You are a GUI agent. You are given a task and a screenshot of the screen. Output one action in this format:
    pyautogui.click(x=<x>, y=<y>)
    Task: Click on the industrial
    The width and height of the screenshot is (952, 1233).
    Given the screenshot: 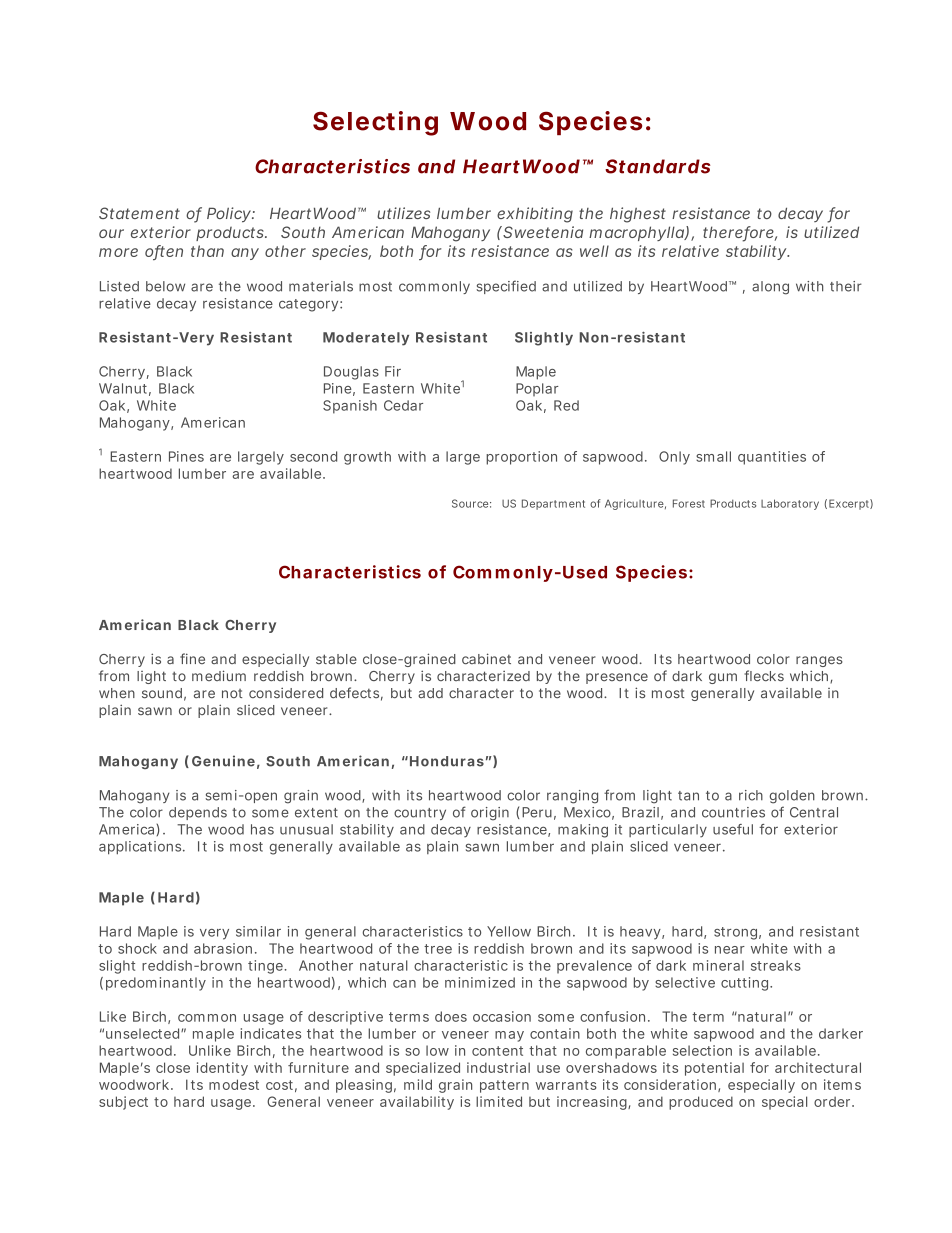 What is the action you would take?
    pyautogui.click(x=498, y=1067)
